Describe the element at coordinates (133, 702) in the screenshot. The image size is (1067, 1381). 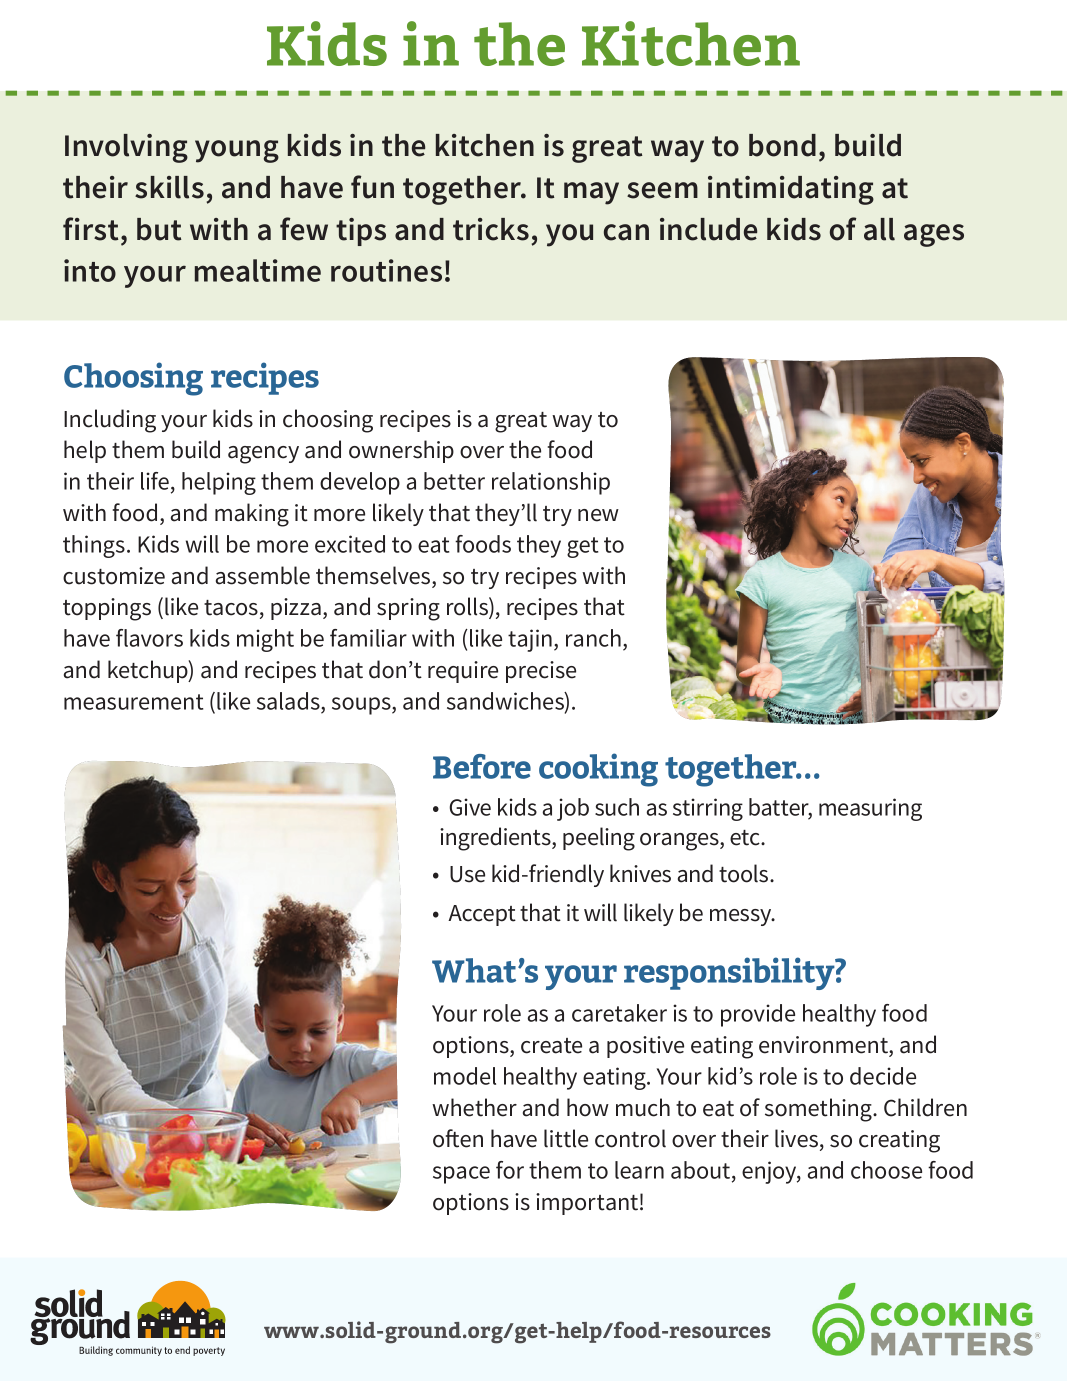
I see `measurement` at that location.
